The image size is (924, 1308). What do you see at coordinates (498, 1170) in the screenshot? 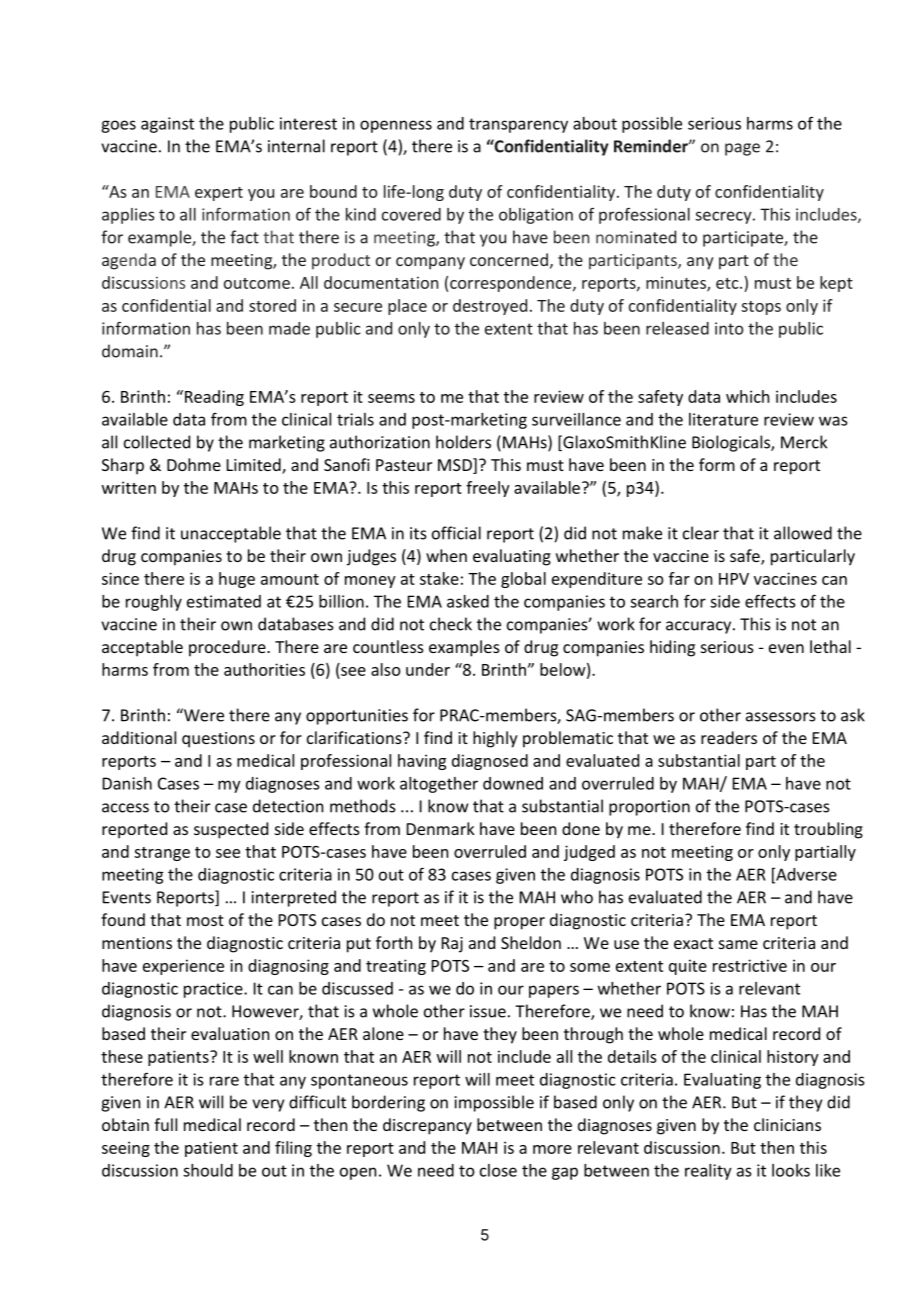
I see `close` at bounding box center [498, 1170].
